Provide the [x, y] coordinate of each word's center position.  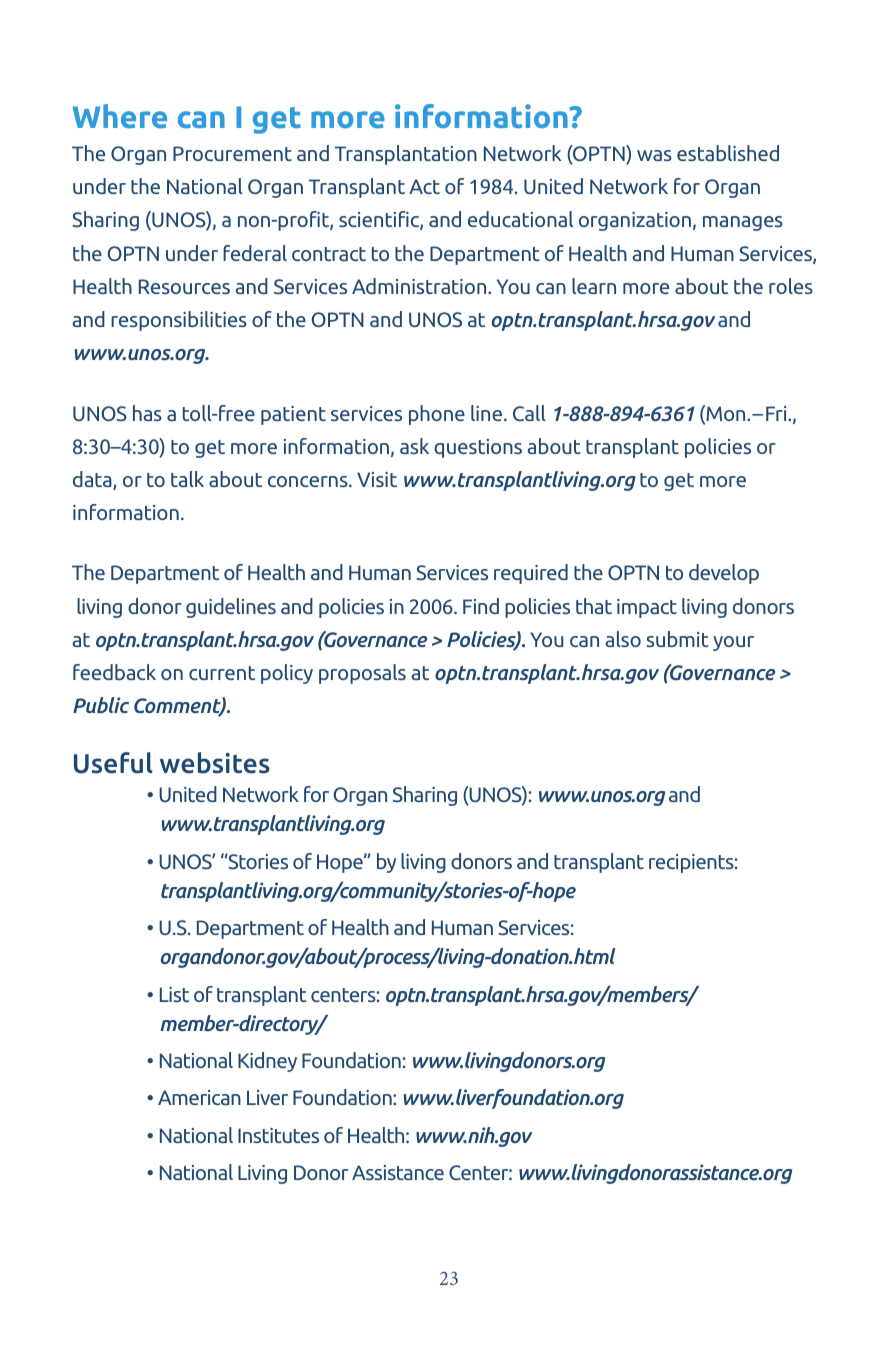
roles [791, 286]
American [199, 1097]
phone [437, 415]
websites [215, 763]
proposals [362, 674]
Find [481, 606]
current [222, 673]
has [147, 413]
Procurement [232, 153]
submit [677, 639]
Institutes [278, 1135]
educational [520, 219]
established [728, 153]
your [733, 643]
